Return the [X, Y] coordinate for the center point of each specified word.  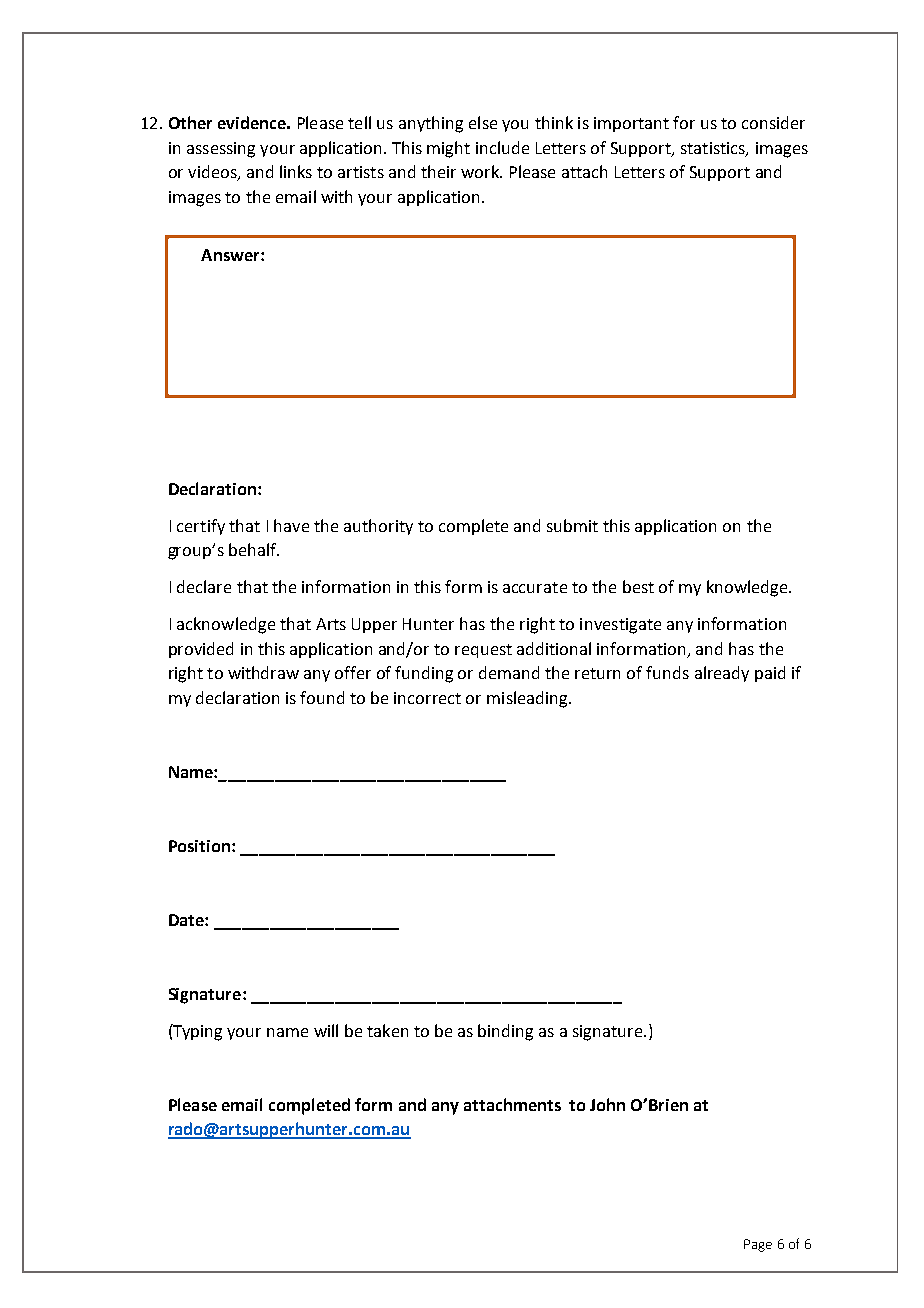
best [638, 586]
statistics [714, 149]
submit [572, 525]
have [291, 525]
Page [758, 1245]
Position [199, 846]
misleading [528, 699]
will [326, 1030]
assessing [221, 150]
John [607, 1104]
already [722, 674]
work [481, 171]
